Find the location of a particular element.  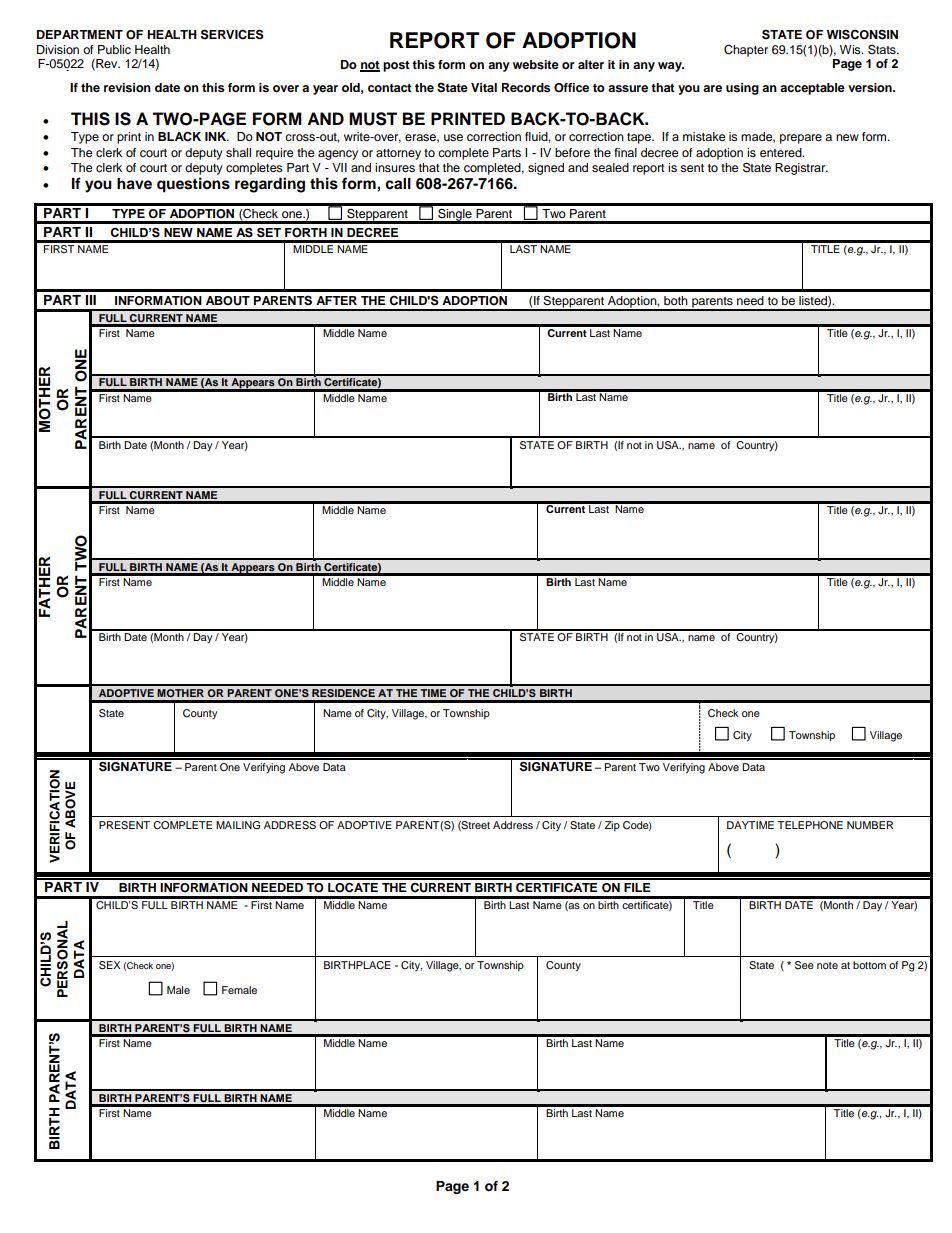

Vital is located at coordinates (484, 87).
